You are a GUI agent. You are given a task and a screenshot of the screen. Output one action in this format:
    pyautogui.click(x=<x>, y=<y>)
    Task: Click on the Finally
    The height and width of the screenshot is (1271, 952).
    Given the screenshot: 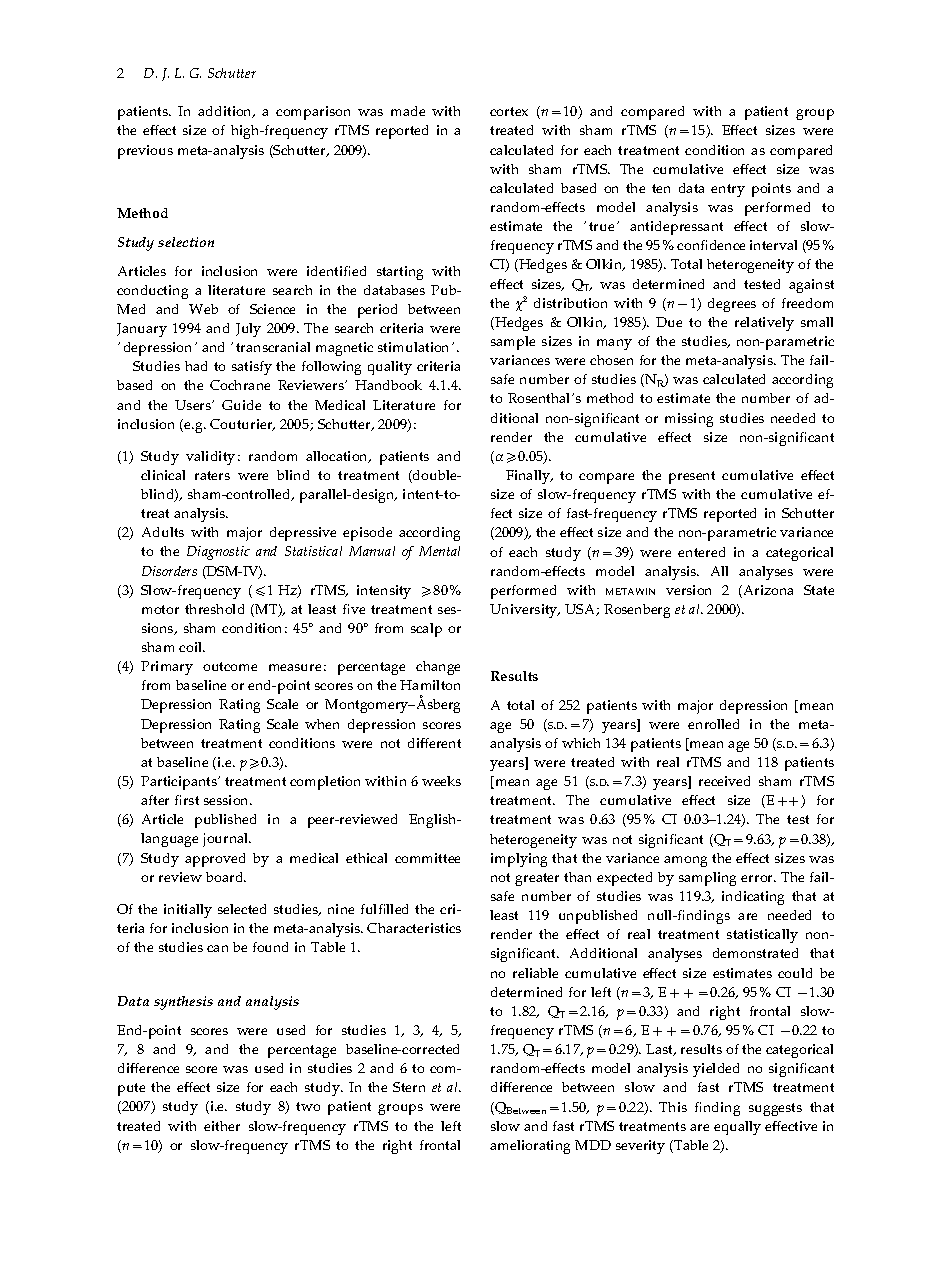 What is the action you would take?
    pyautogui.click(x=529, y=477)
